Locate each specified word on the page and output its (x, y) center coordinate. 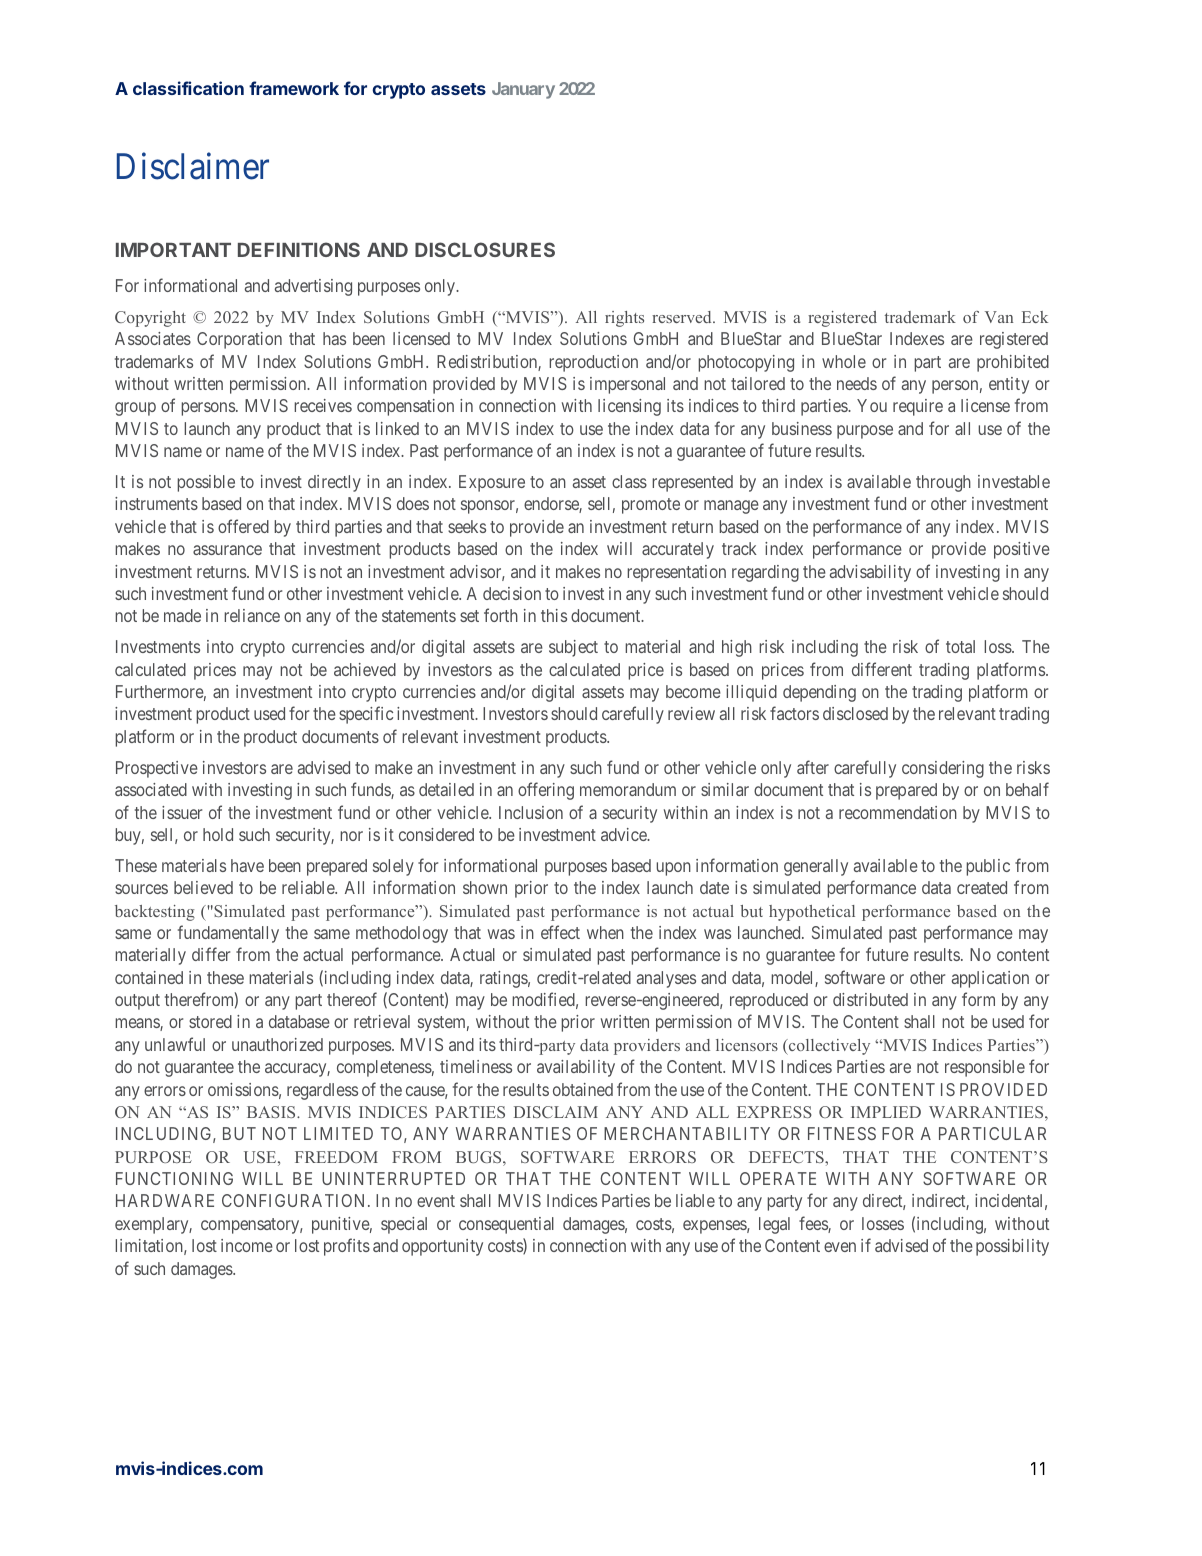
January (523, 90)
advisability (870, 573)
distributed (870, 999)
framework (294, 88)
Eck (1035, 317)
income (247, 1245)
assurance (227, 550)
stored (210, 1021)
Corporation (239, 340)
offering (546, 791)
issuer (182, 812)
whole (844, 361)
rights (624, 319)
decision (512, 593)
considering (943, 769)
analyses (666, 979)
